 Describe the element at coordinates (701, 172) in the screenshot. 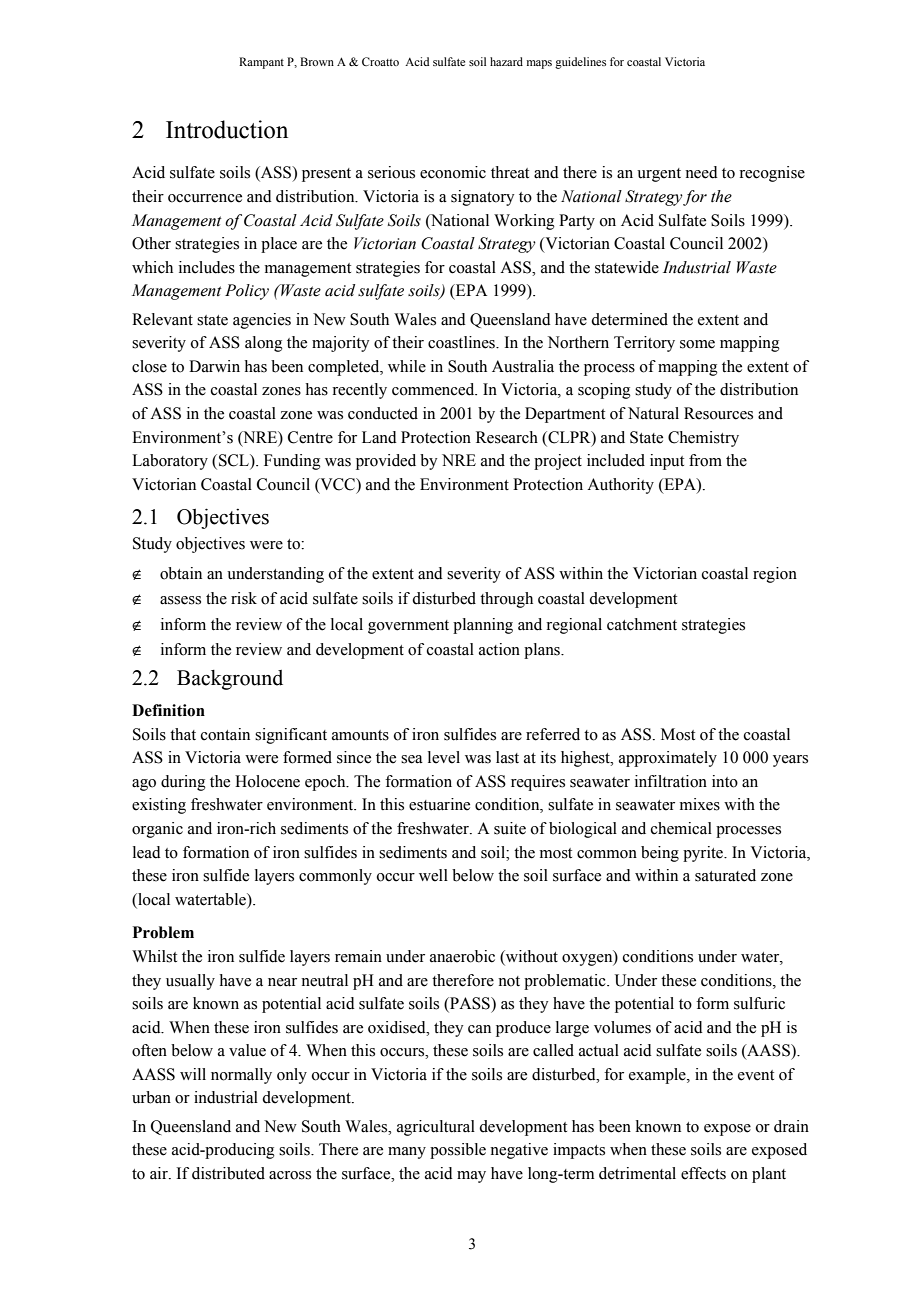

I see `need` at that location.
